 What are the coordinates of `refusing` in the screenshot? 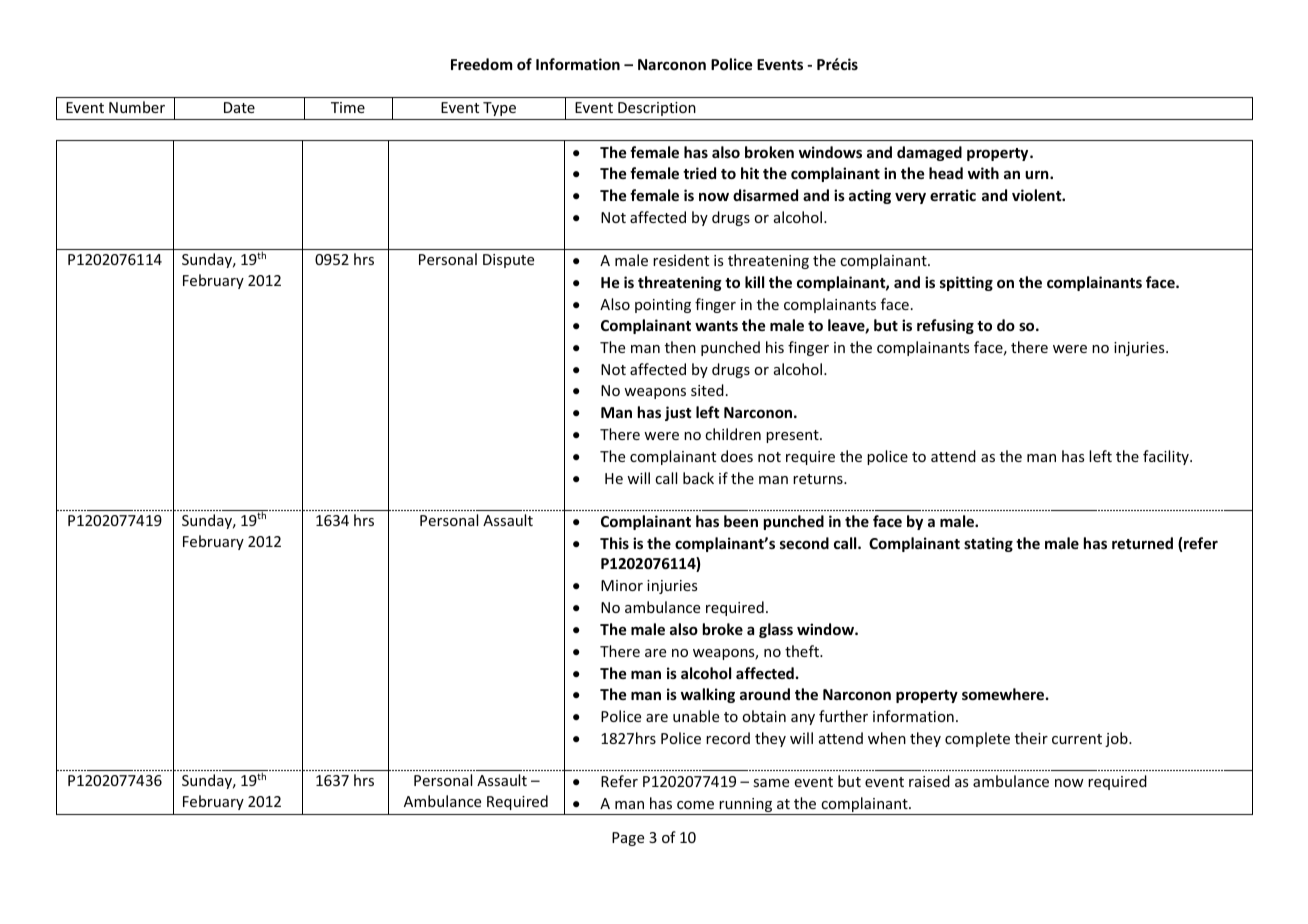 It's located at (945, 326).
